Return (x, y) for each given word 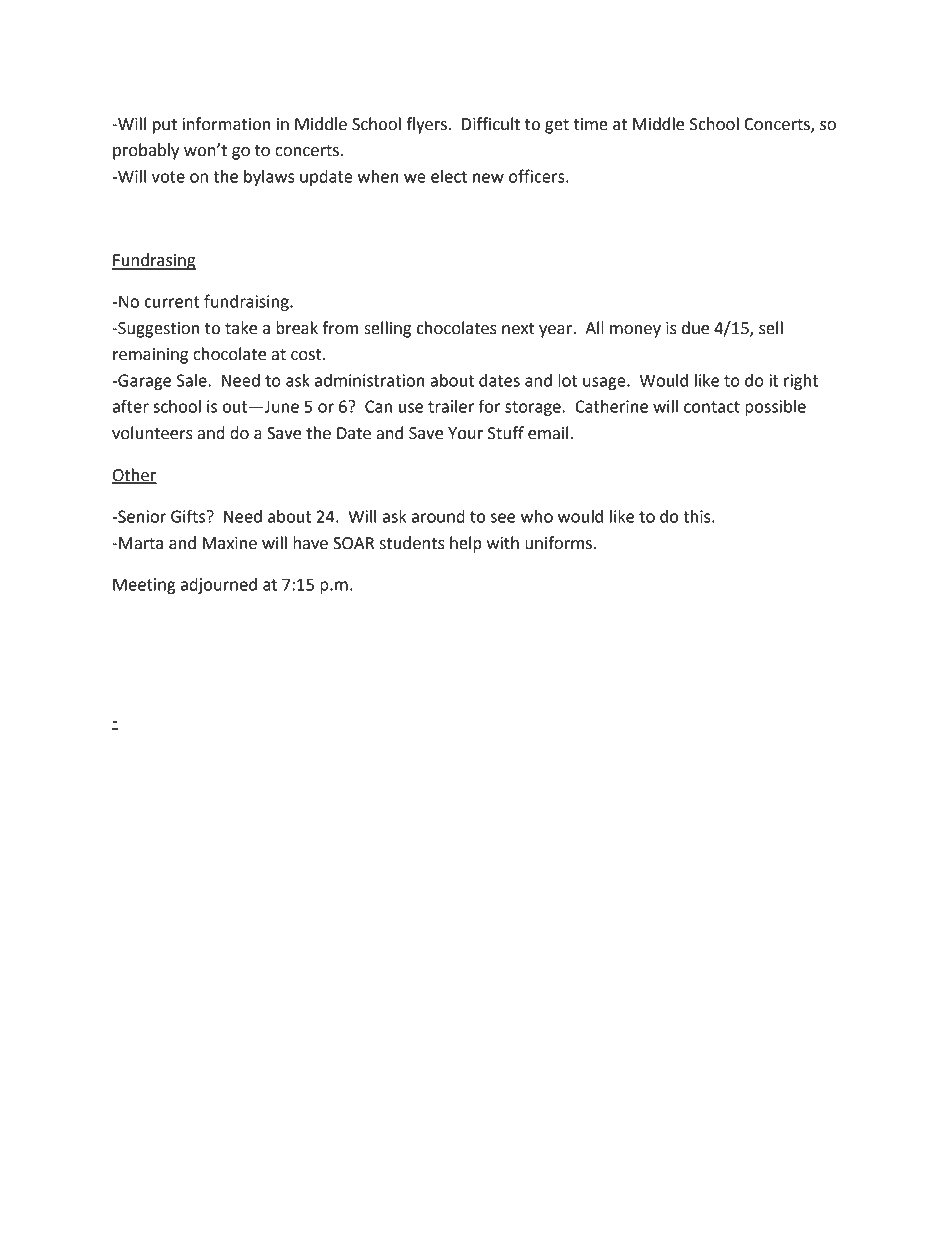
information (226, 124)
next (518, 329)
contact (712, 407)
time (591, 124)
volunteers (152, 433)
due (695, 328)
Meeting (144, 586)
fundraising (247, 302)
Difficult (491, 124)
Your (465, 433)
